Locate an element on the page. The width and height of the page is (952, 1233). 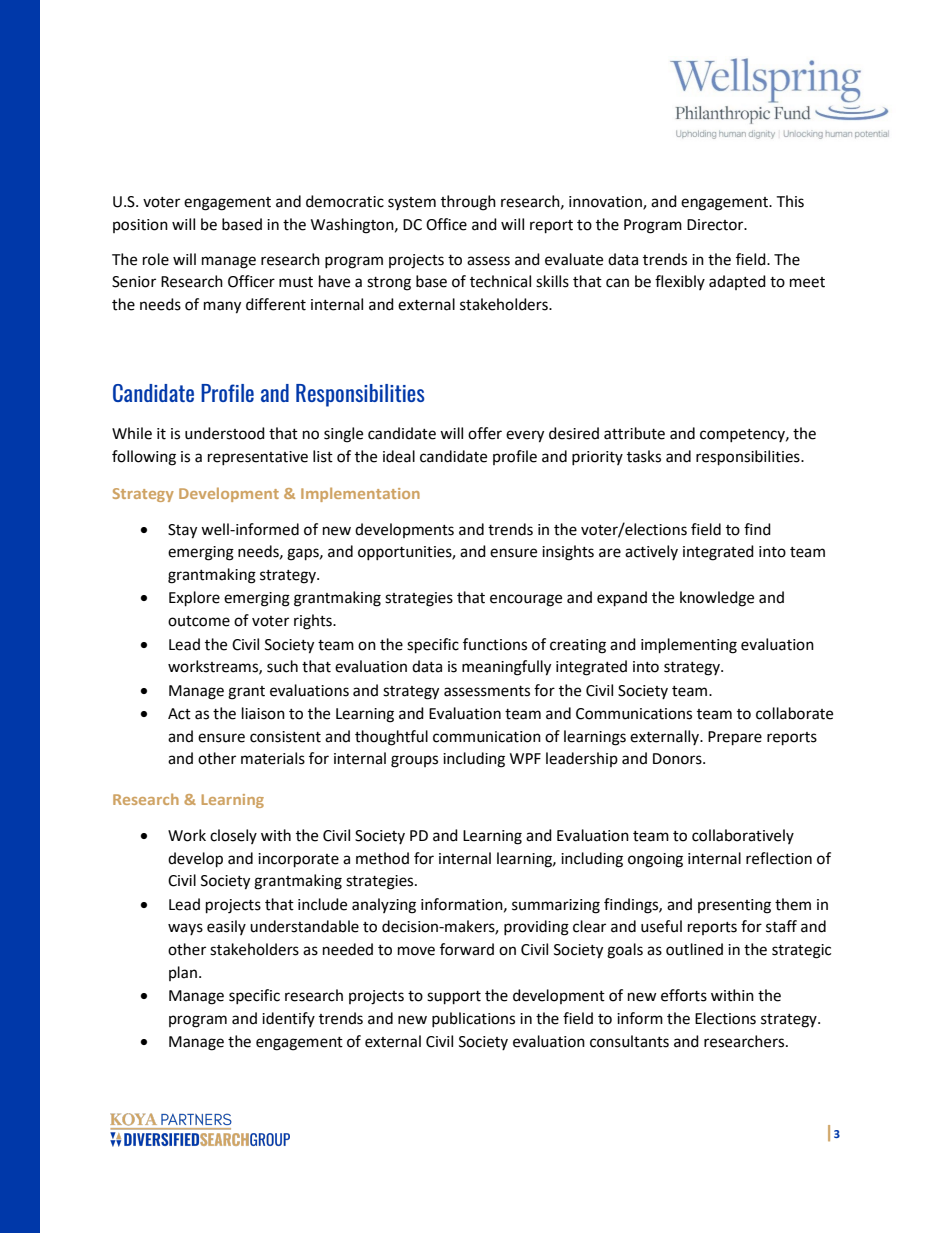
attribute is located at coordinates (634, 433).
